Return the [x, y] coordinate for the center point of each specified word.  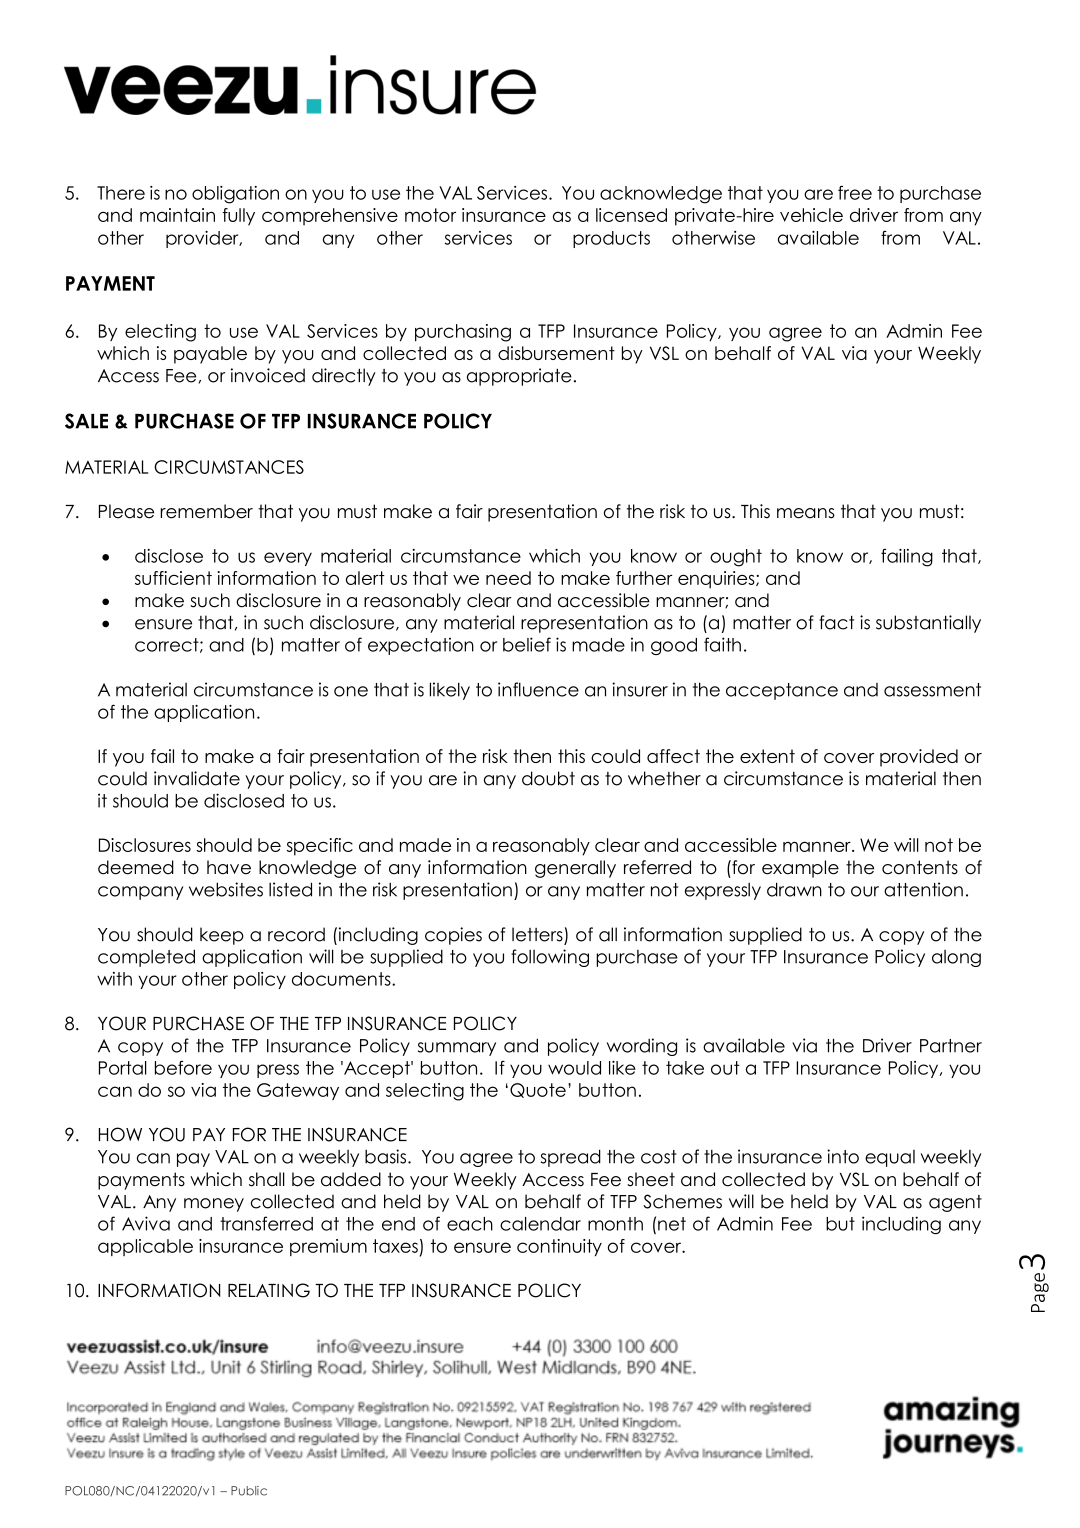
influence [538, 689]
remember [206, 511]
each [470, 1224]
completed [146, 958]
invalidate [197, 778]
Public [249, 1491]
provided [919, 758]
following [550, 958]
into [843, 1156]
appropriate [519, 377]
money [214, 1205]
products [611, 239]
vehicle [811, 215]
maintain [177, 215]
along [956, 958]
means [806, 513]
